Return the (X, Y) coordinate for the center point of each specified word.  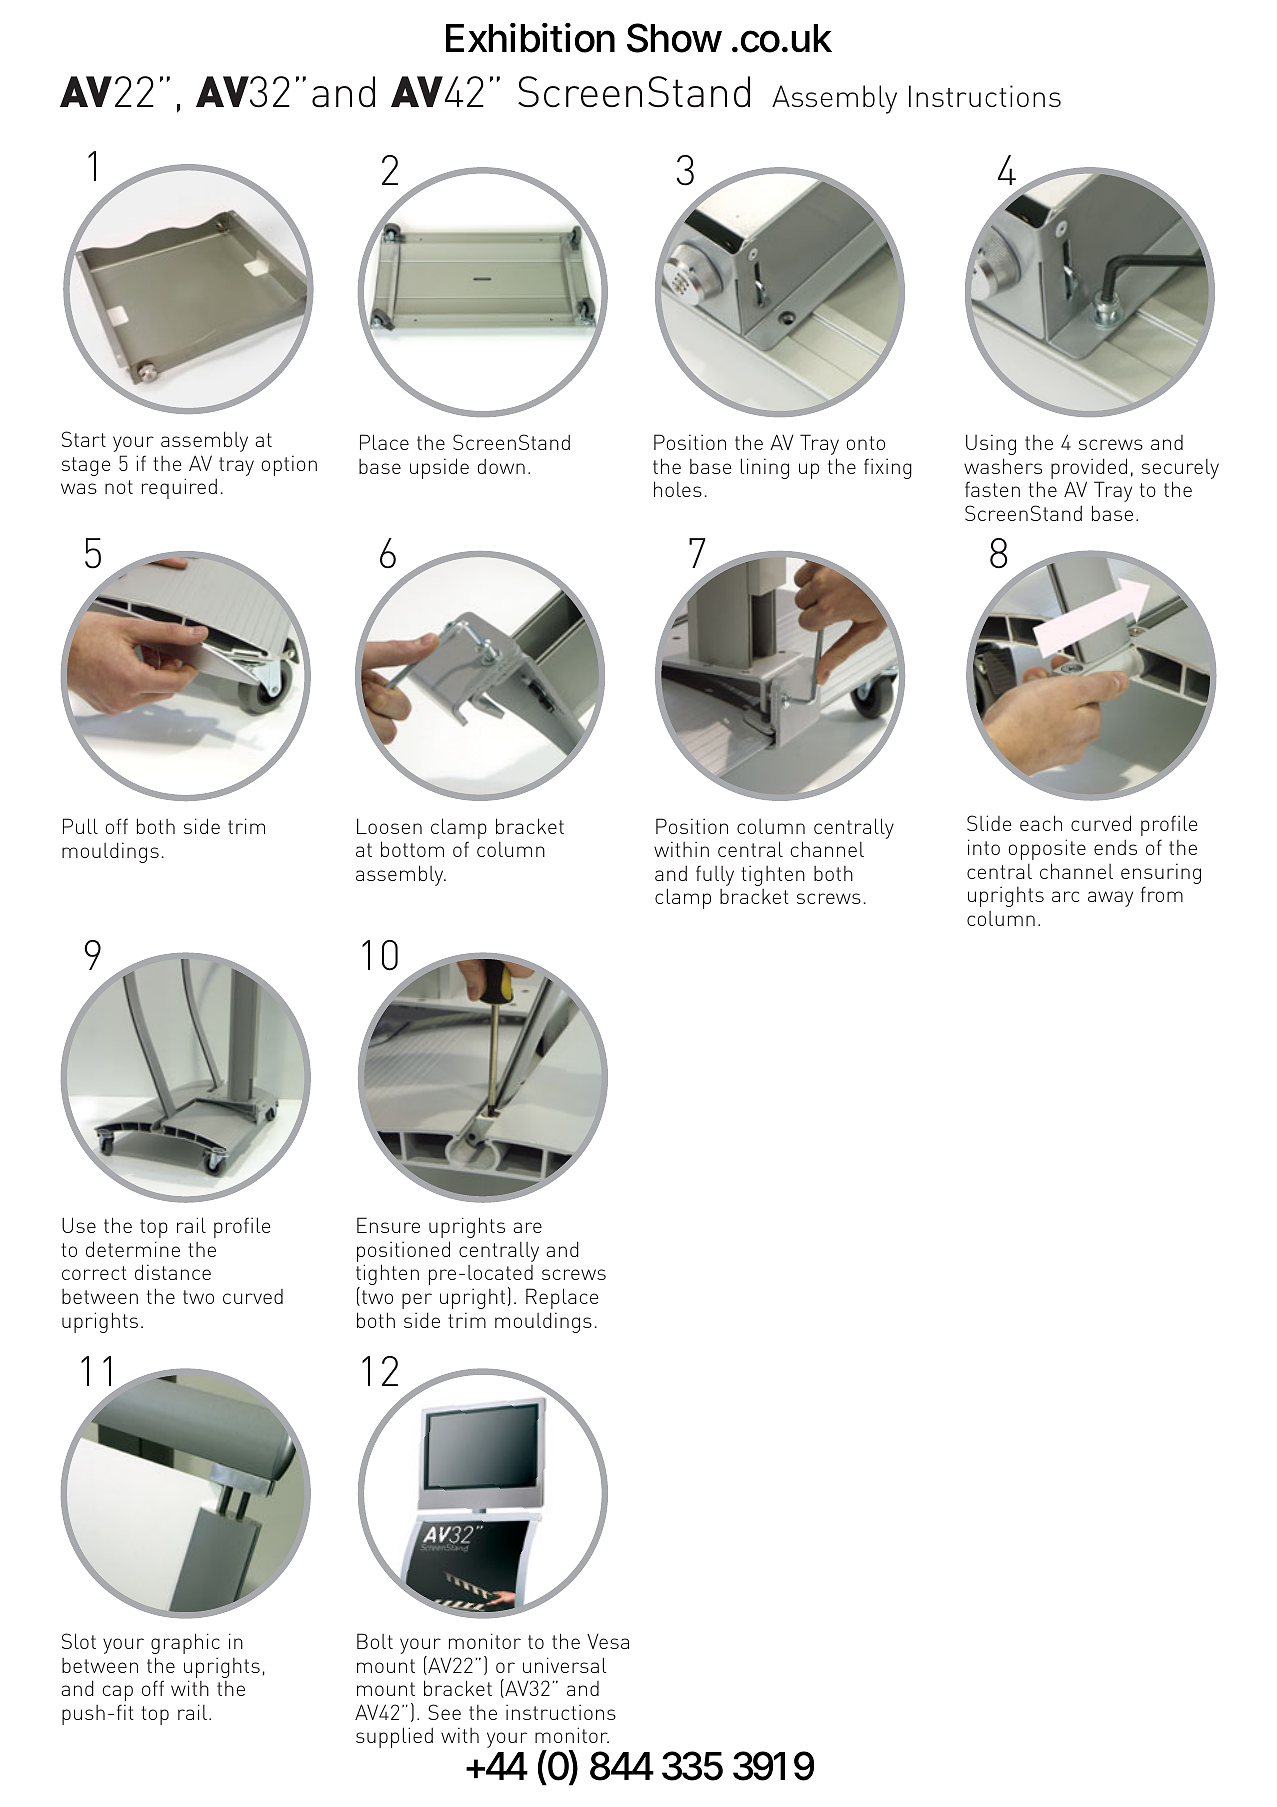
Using (991, 444)
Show (674, 38)
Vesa (608, 1641)
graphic (185, 1643)
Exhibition (530, 38)
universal (565, 1665)
